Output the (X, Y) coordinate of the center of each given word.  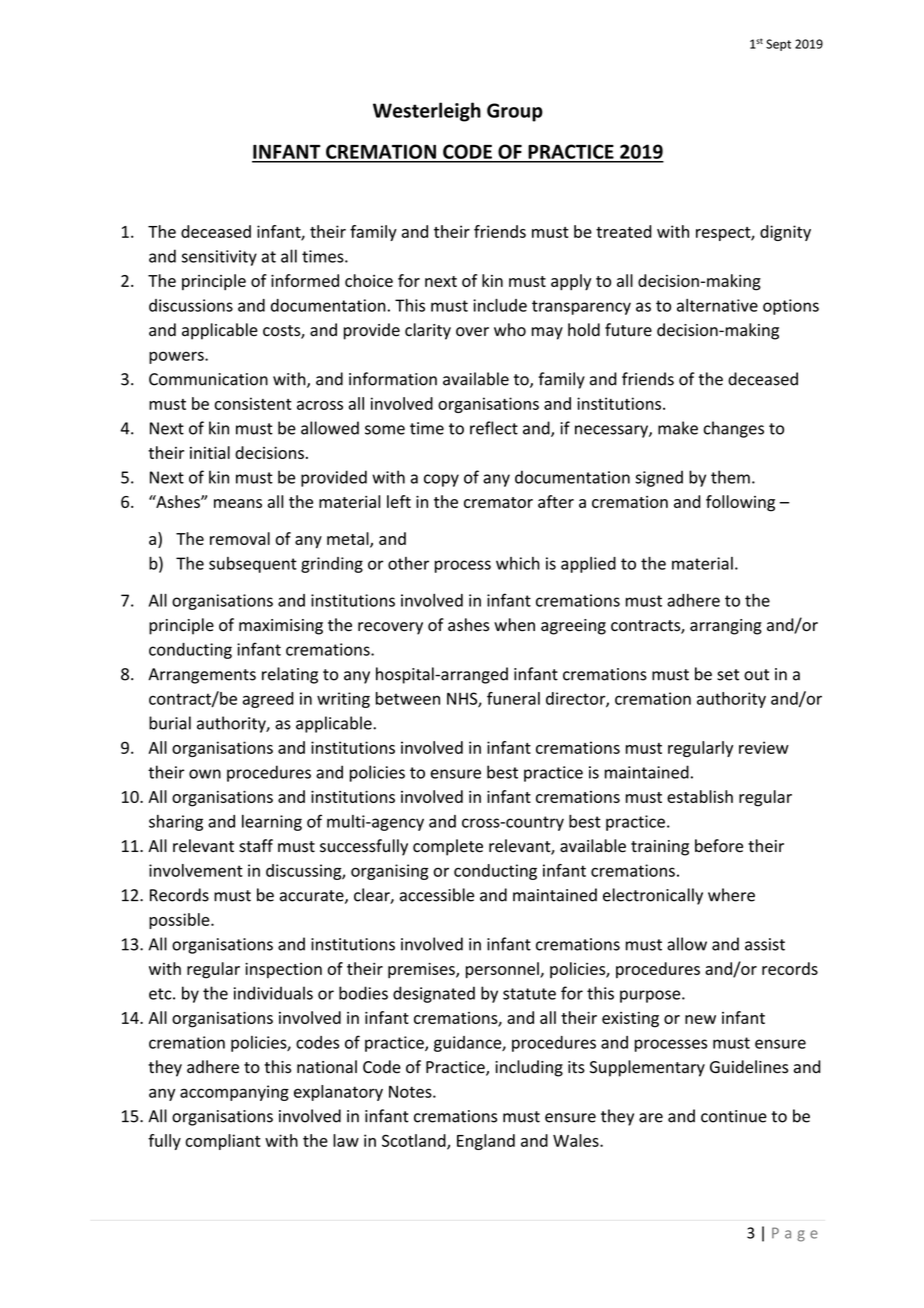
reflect (494, 428)
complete (448, 847)
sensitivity (219, 258)
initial (210, 452)
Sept (778, 45)
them (730, 477)
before (719, 846)
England (486, 1142)
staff (256, 846)
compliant (223, 1142)
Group (515, 112)
